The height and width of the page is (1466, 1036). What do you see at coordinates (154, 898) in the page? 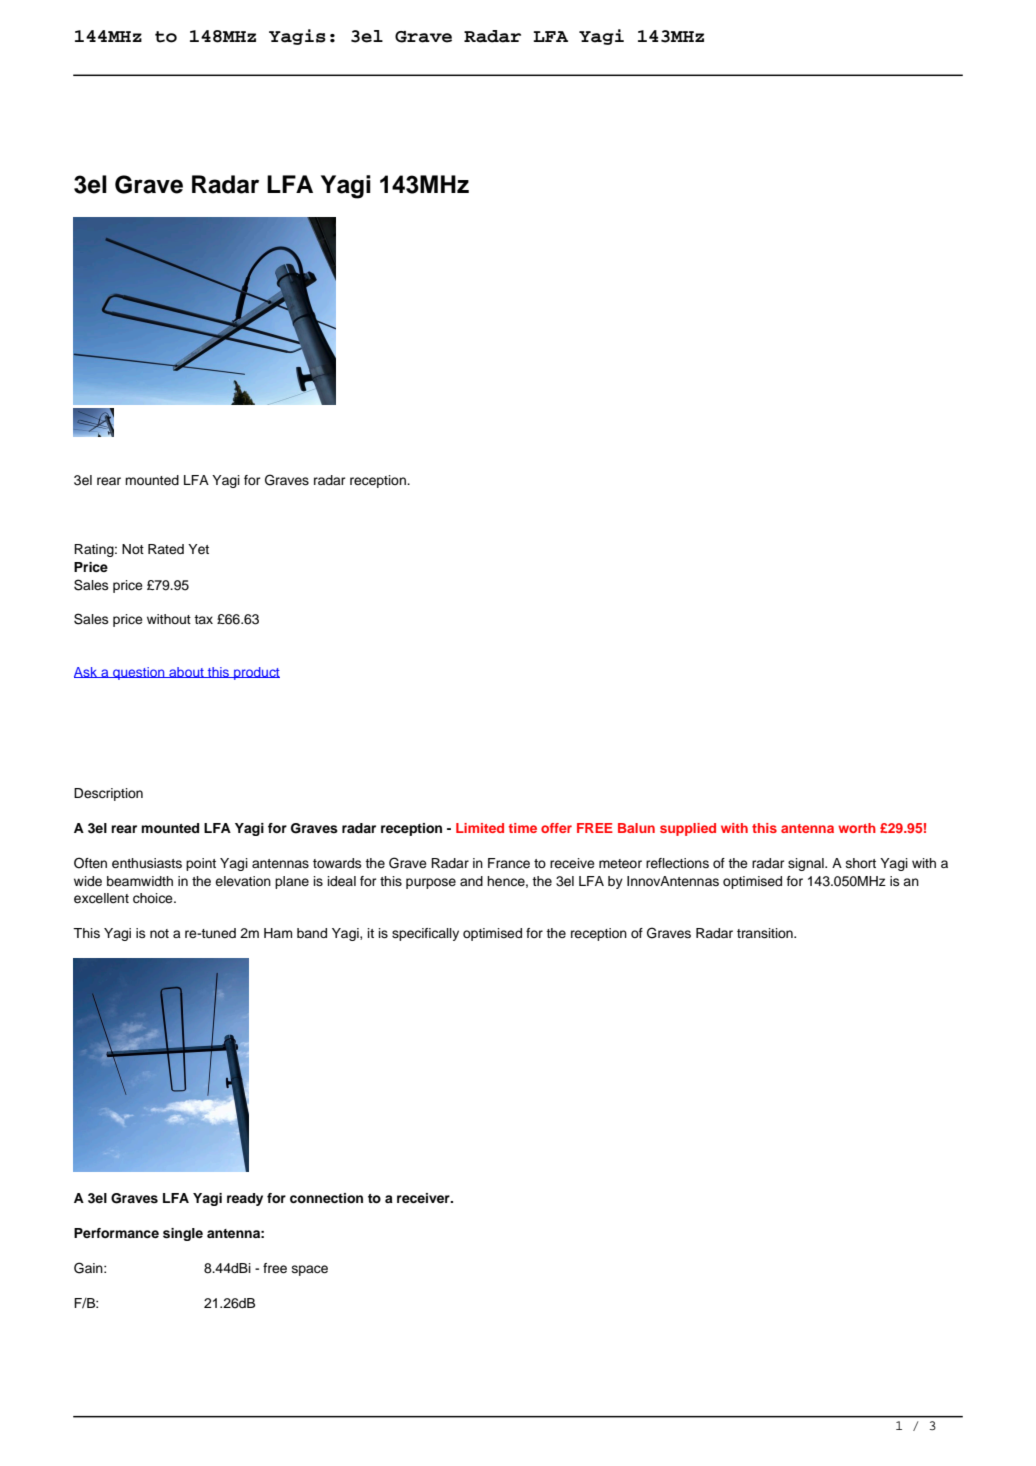
I see `choice` at bounding box center [154, 898].
